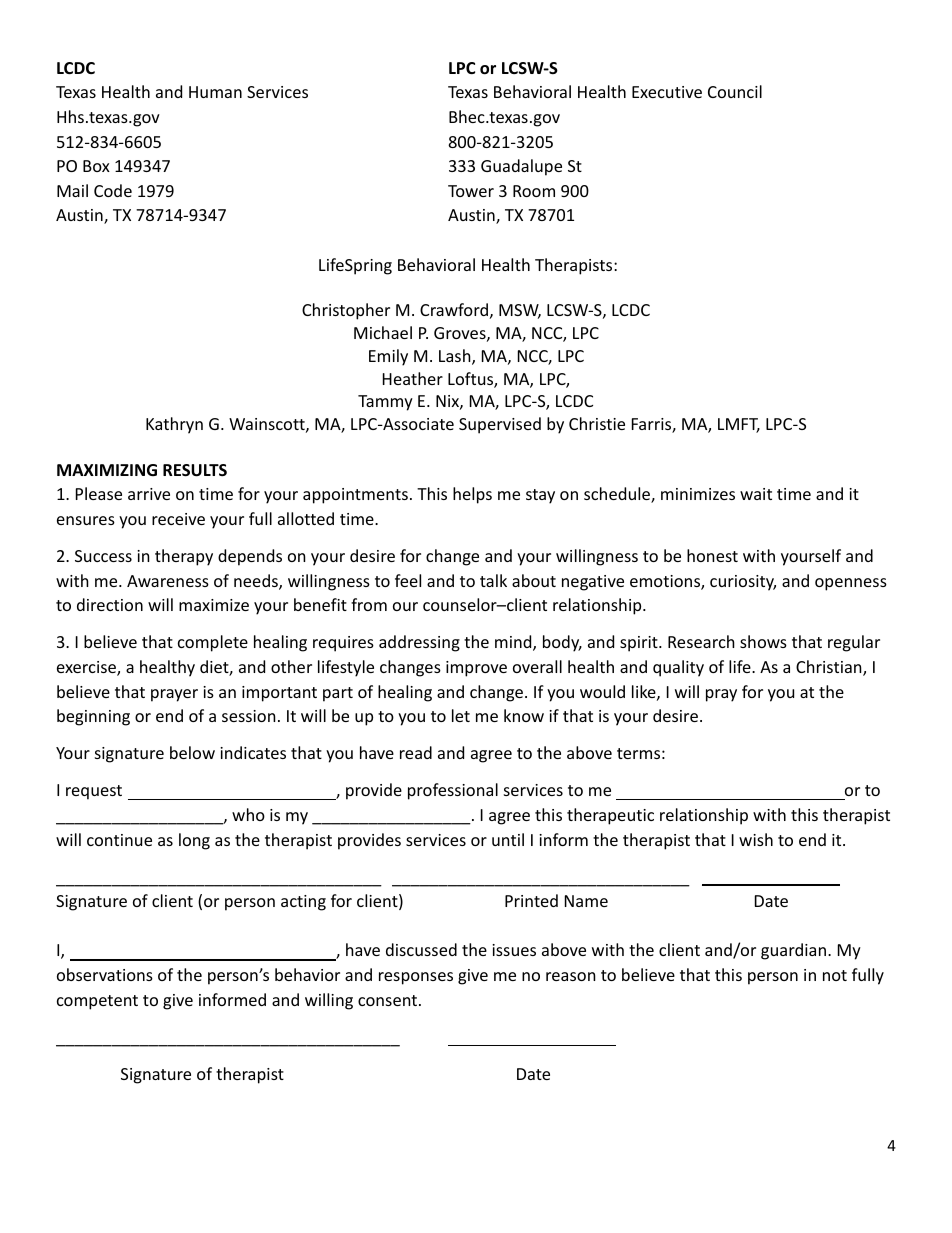 The width and height of the image is (952, 1233). What do you see at coordinates (184, 557) in the image?
I see `therapy` at bounding box center [184, 557].
